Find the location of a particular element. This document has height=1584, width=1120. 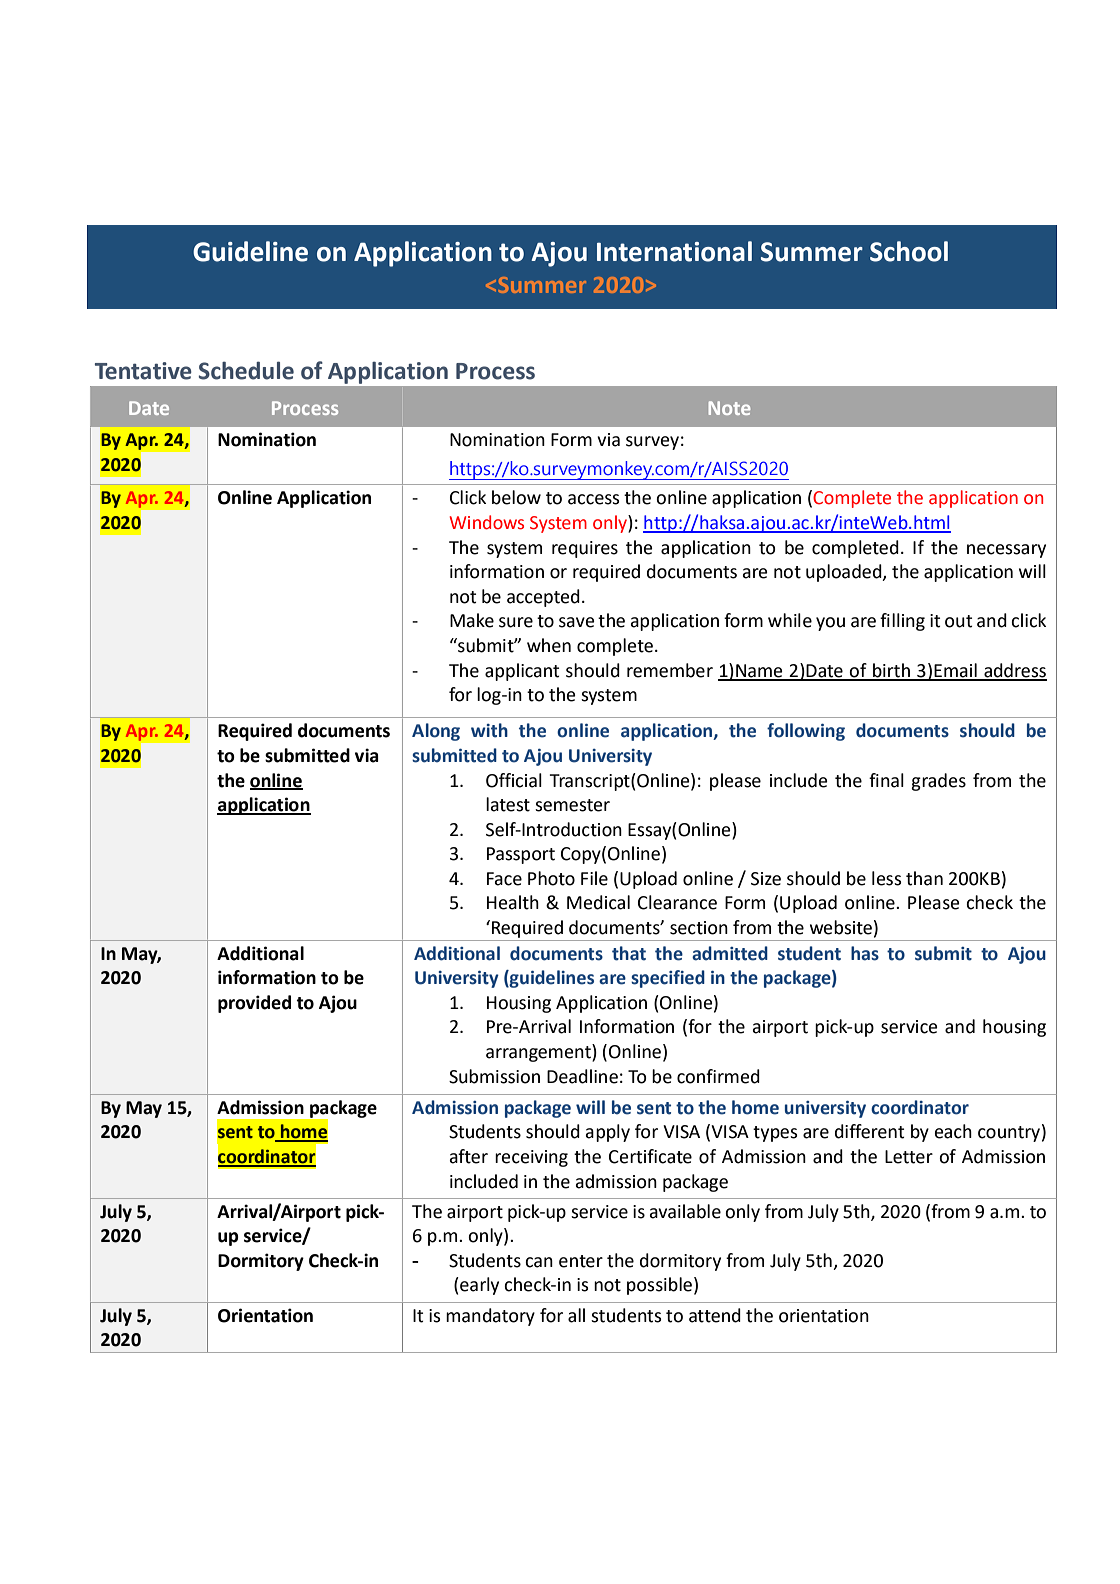

School is located at coordinates (909, 251).
